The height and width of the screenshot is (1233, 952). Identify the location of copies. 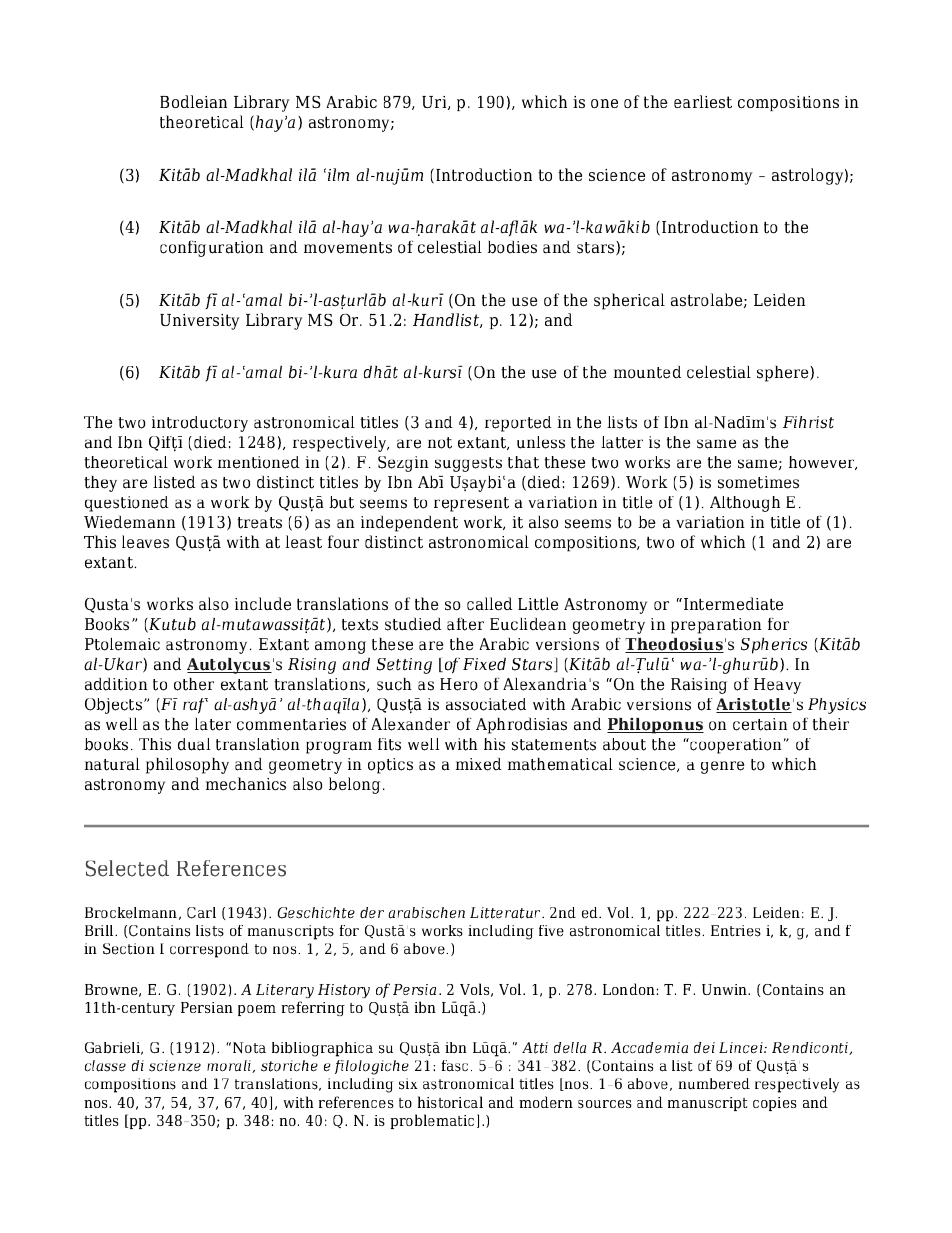
(775, 1104).
